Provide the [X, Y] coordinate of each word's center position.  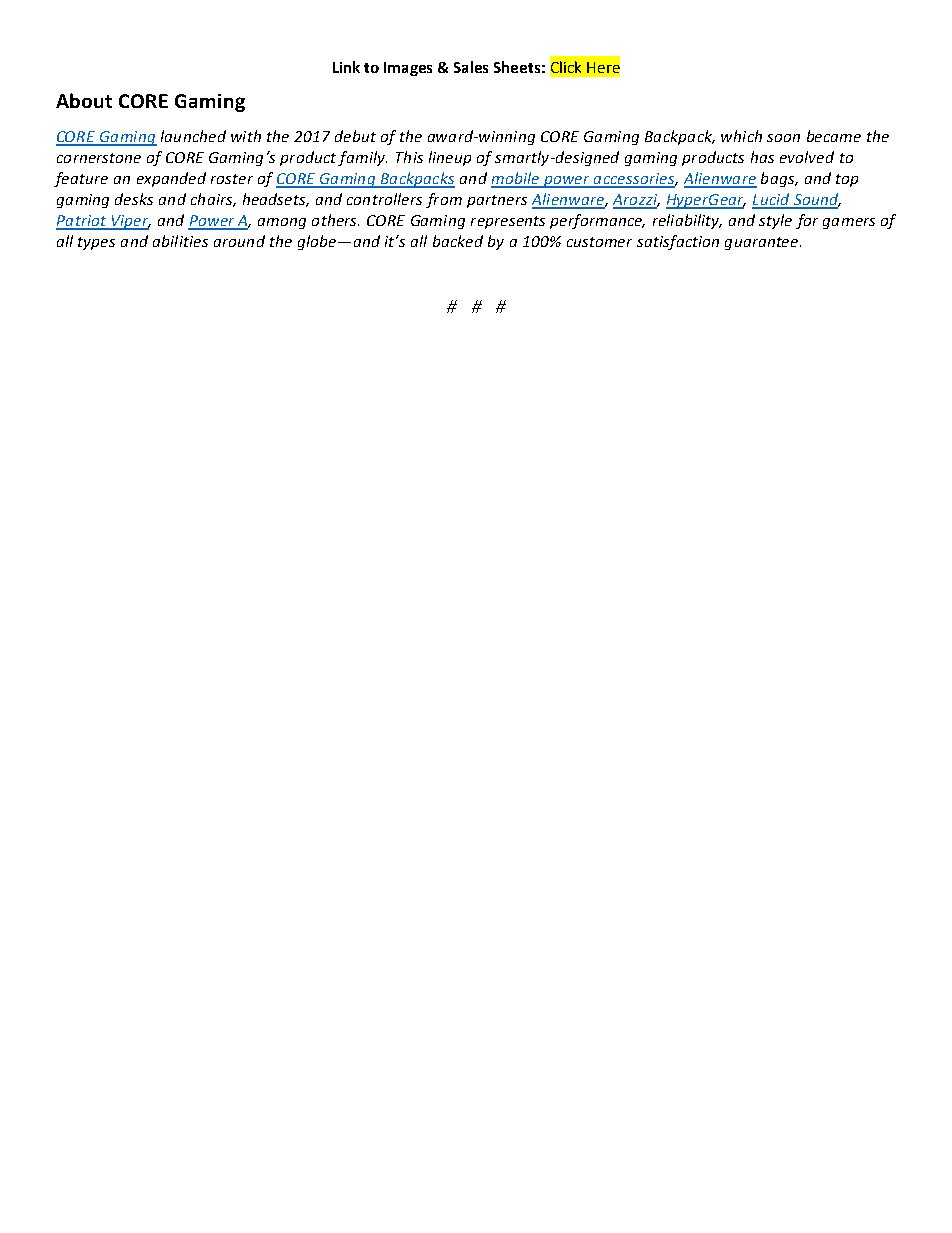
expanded [171, 179]
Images [408, 69]
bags [779, 179]
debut [355, 136]
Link [346, 67]
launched [193, 136]
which [741, 136]
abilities [180, 241]
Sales [471, 67]
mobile [516, 179]
